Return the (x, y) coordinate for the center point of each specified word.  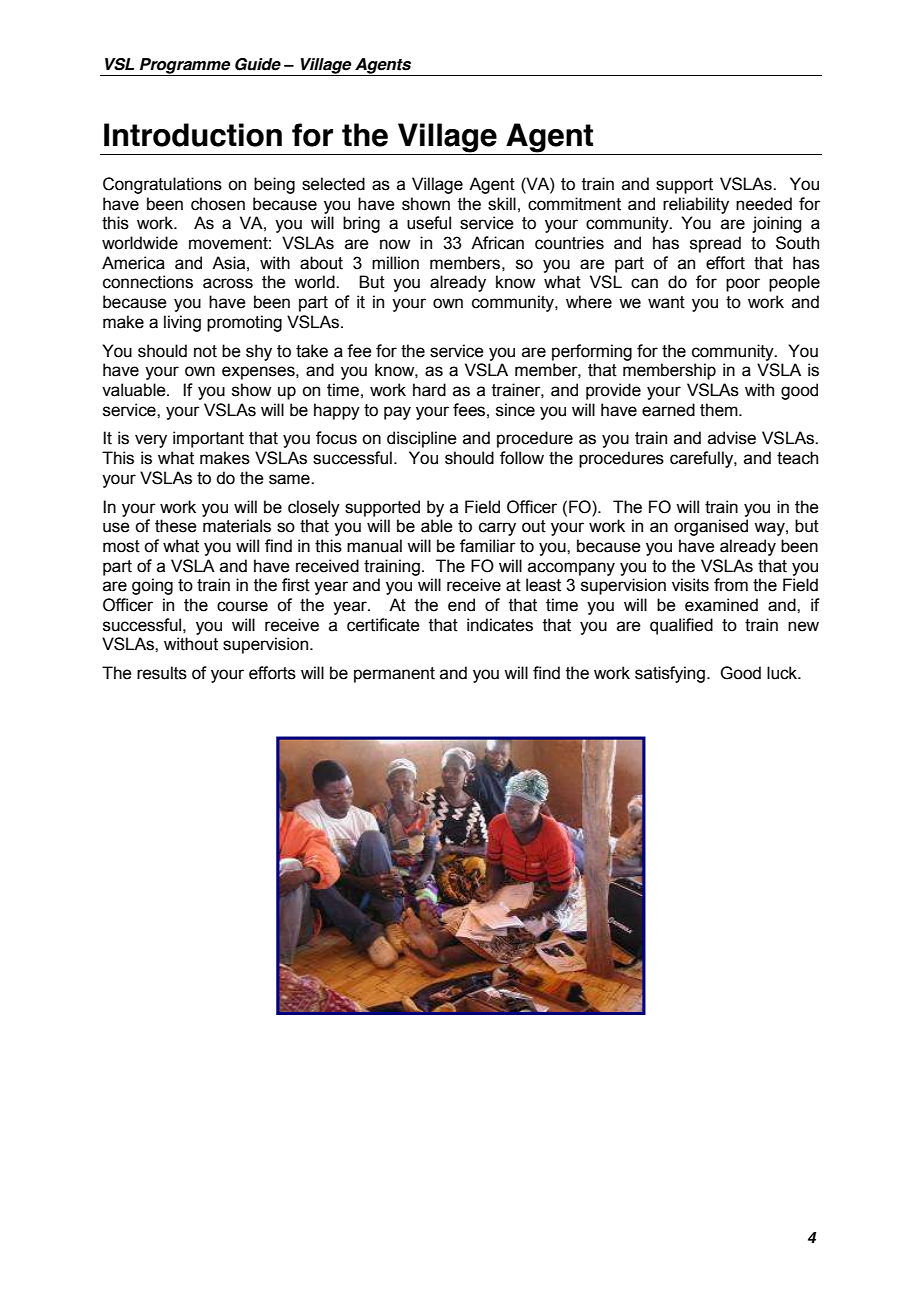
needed (764, 204)
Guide (258, 64)
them (720, 410)
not (205, 351)
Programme (185, 67)
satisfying (670, 674)
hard (429, 390)
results (162, 673)
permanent (394, 675)
